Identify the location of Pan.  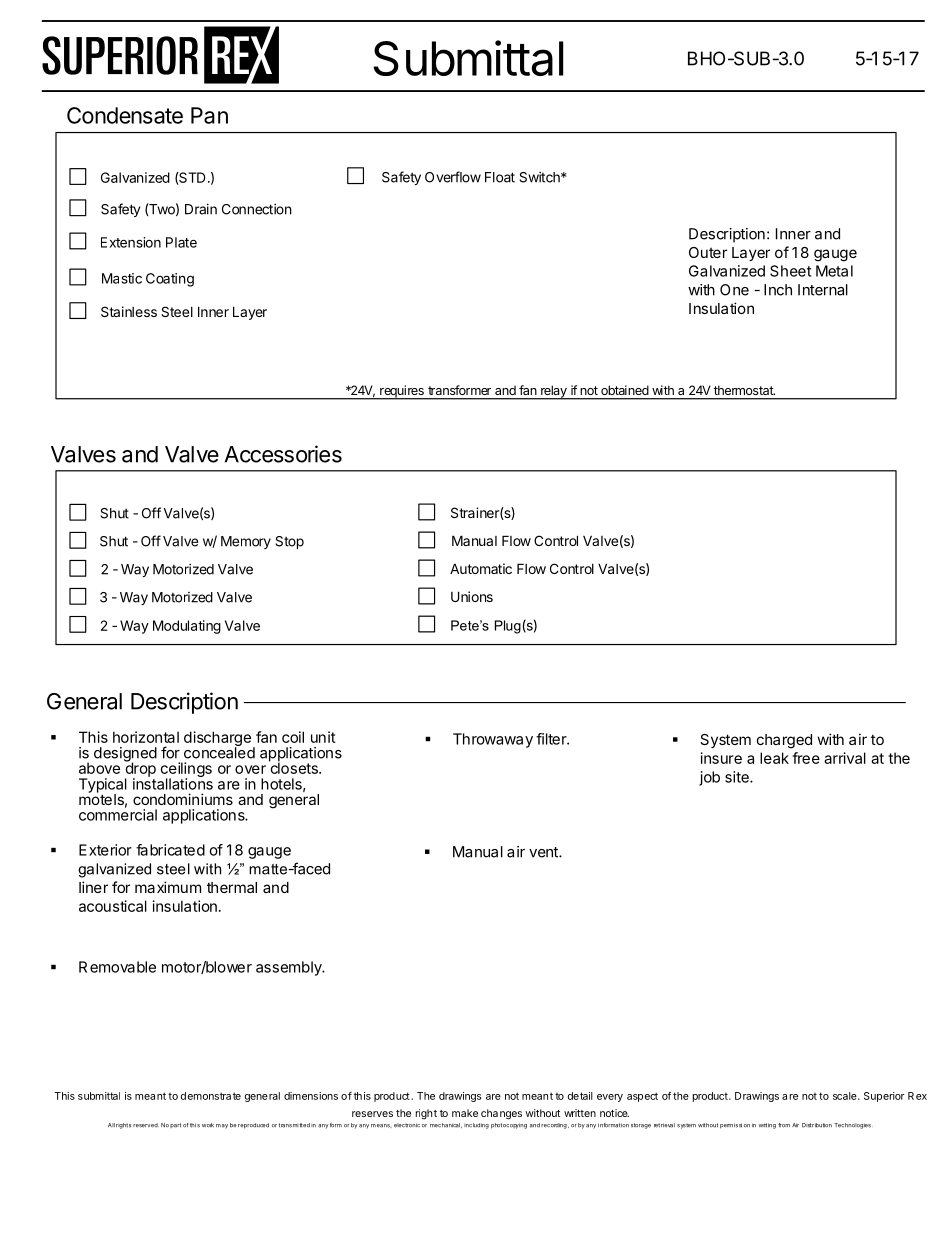
(209, 115).
